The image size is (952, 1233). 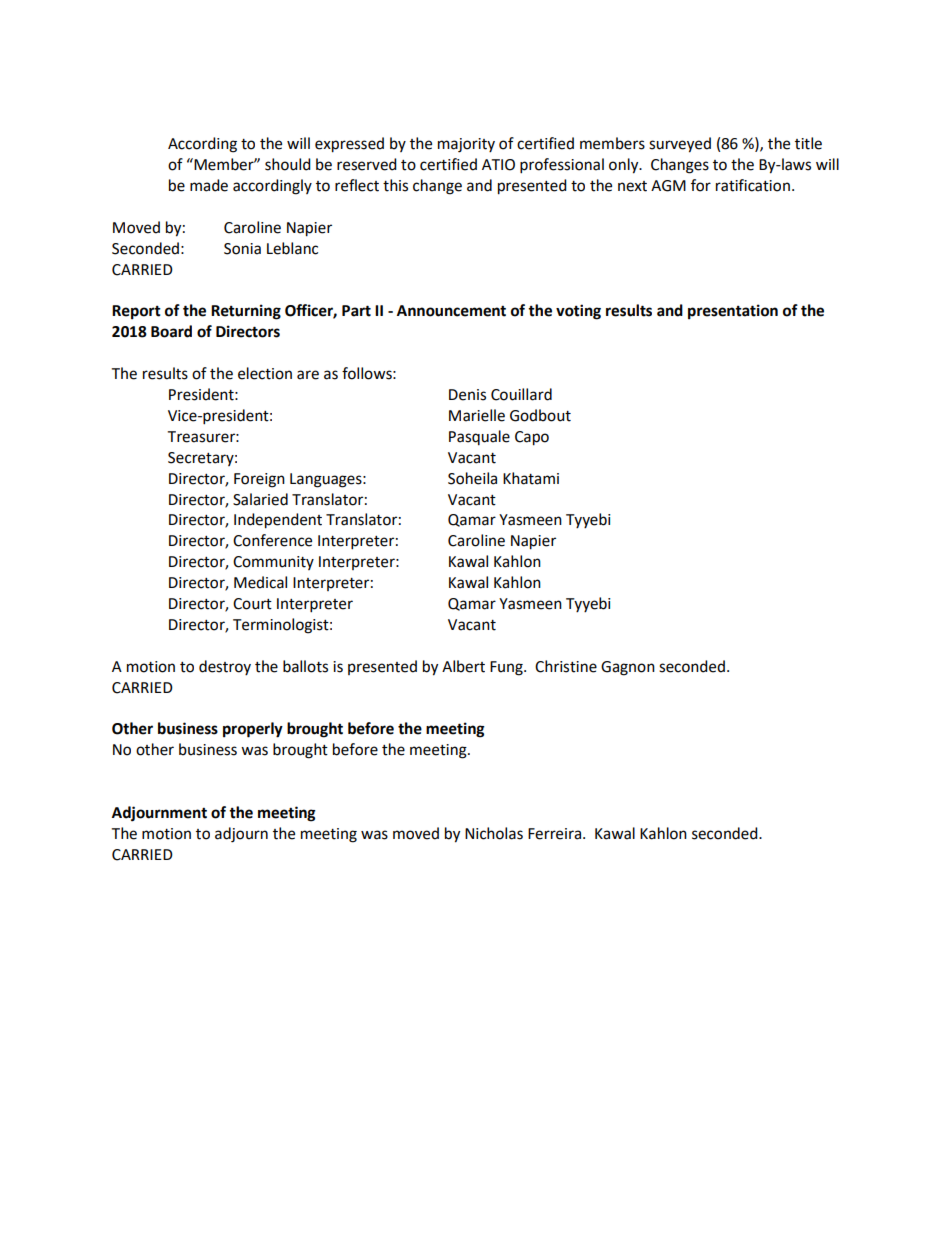 I want to click on properly, so click(x=253, y=730).
